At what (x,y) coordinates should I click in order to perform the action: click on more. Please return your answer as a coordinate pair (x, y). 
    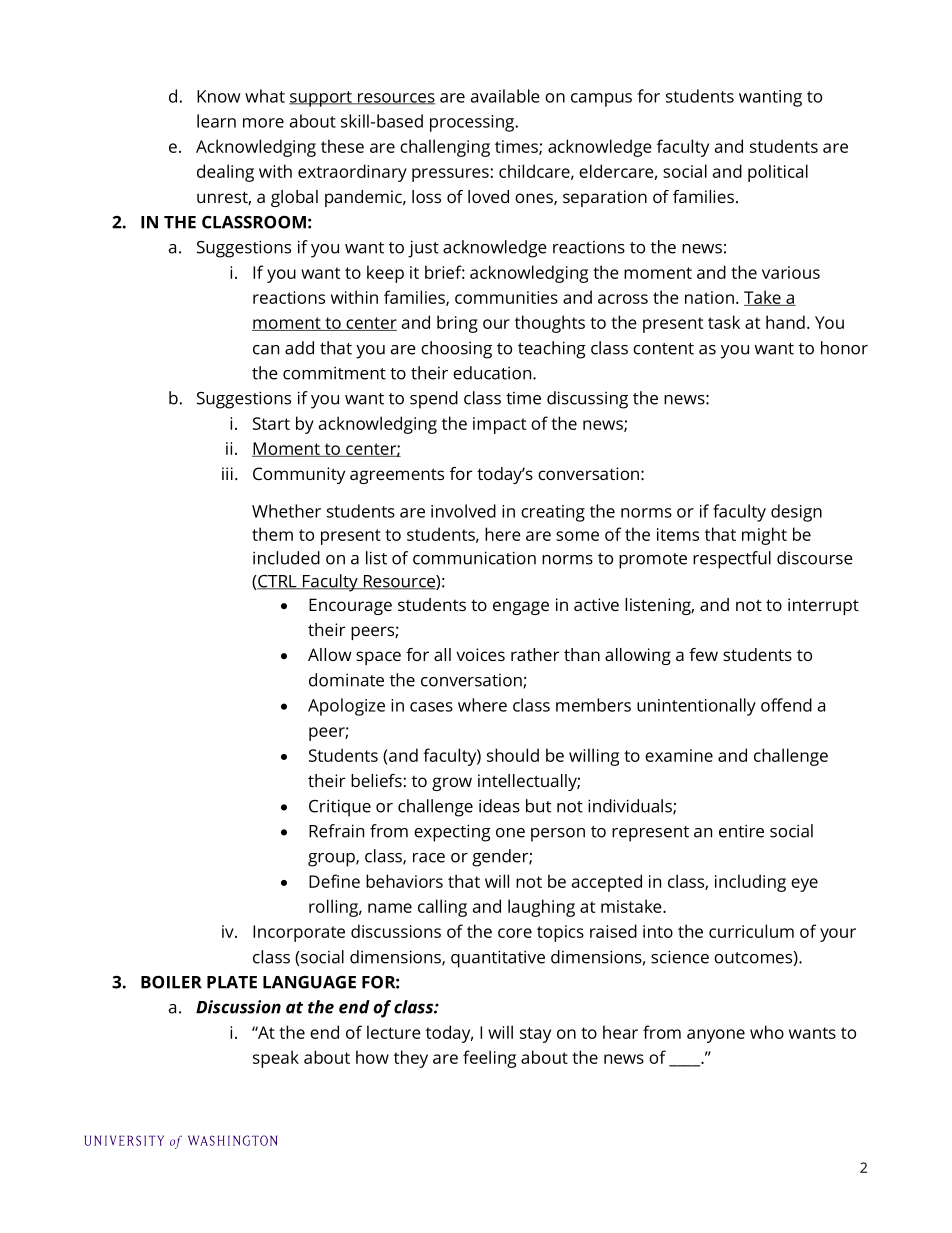
    Looking at the image, I should click on (263, 123).
